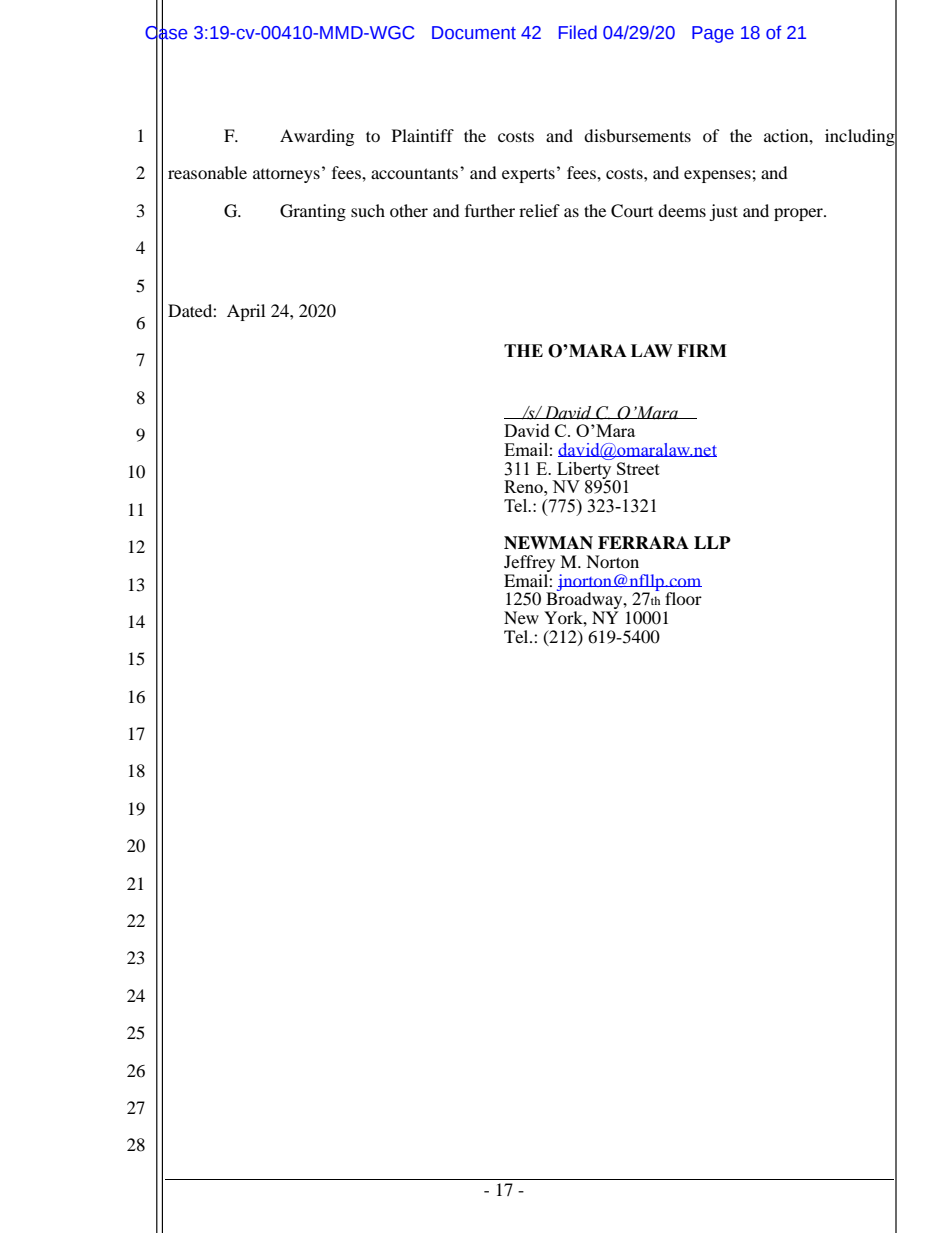 The width and height of the document is (952, 1233). Describe the element at coordinates (713, 34) in the document. I see `Page` at that location.
